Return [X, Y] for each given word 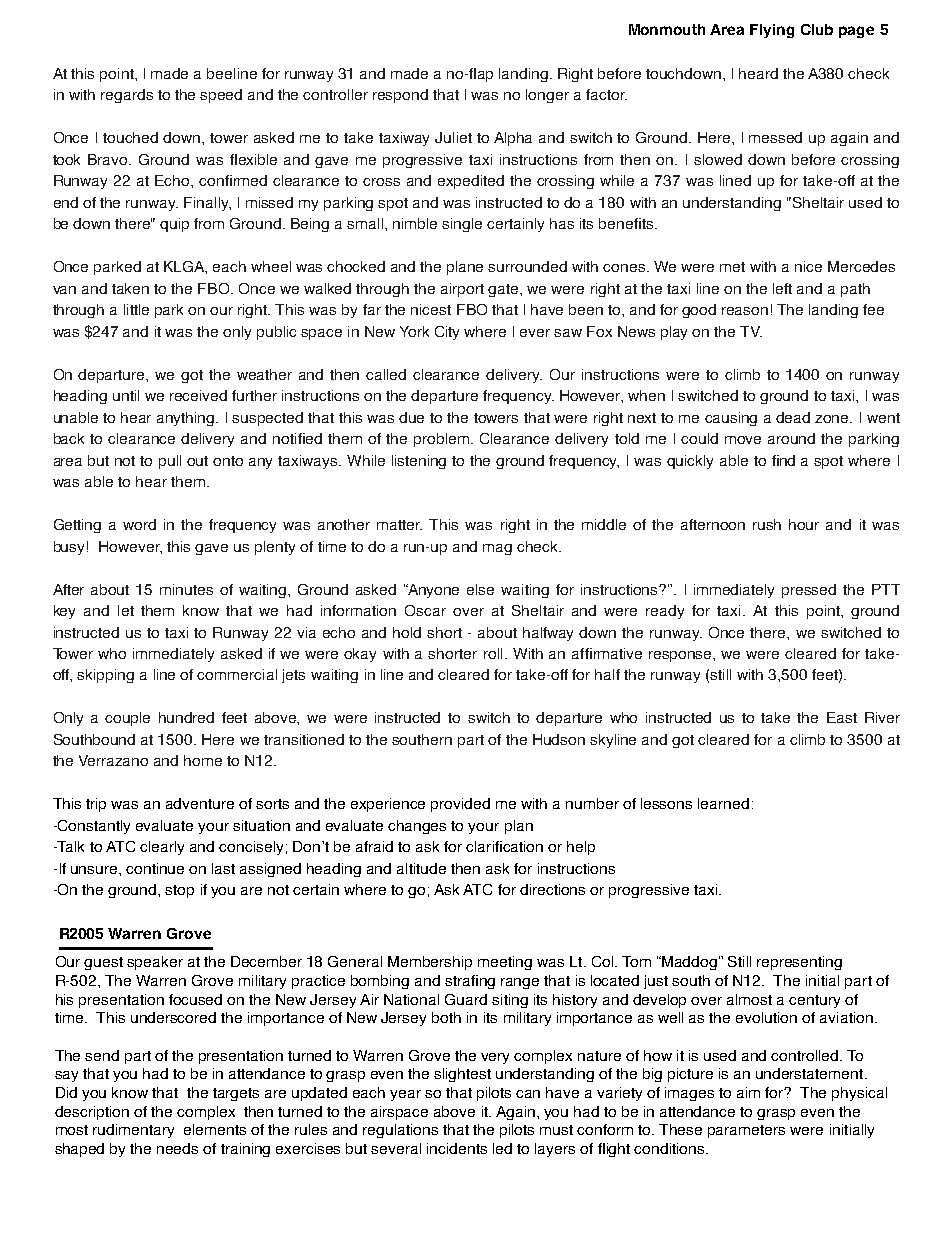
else [480, 589]
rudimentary [133, 1131]
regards [127, 96]
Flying [772, 31]
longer [547, 96]
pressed [809, 591]
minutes [186, 589]
